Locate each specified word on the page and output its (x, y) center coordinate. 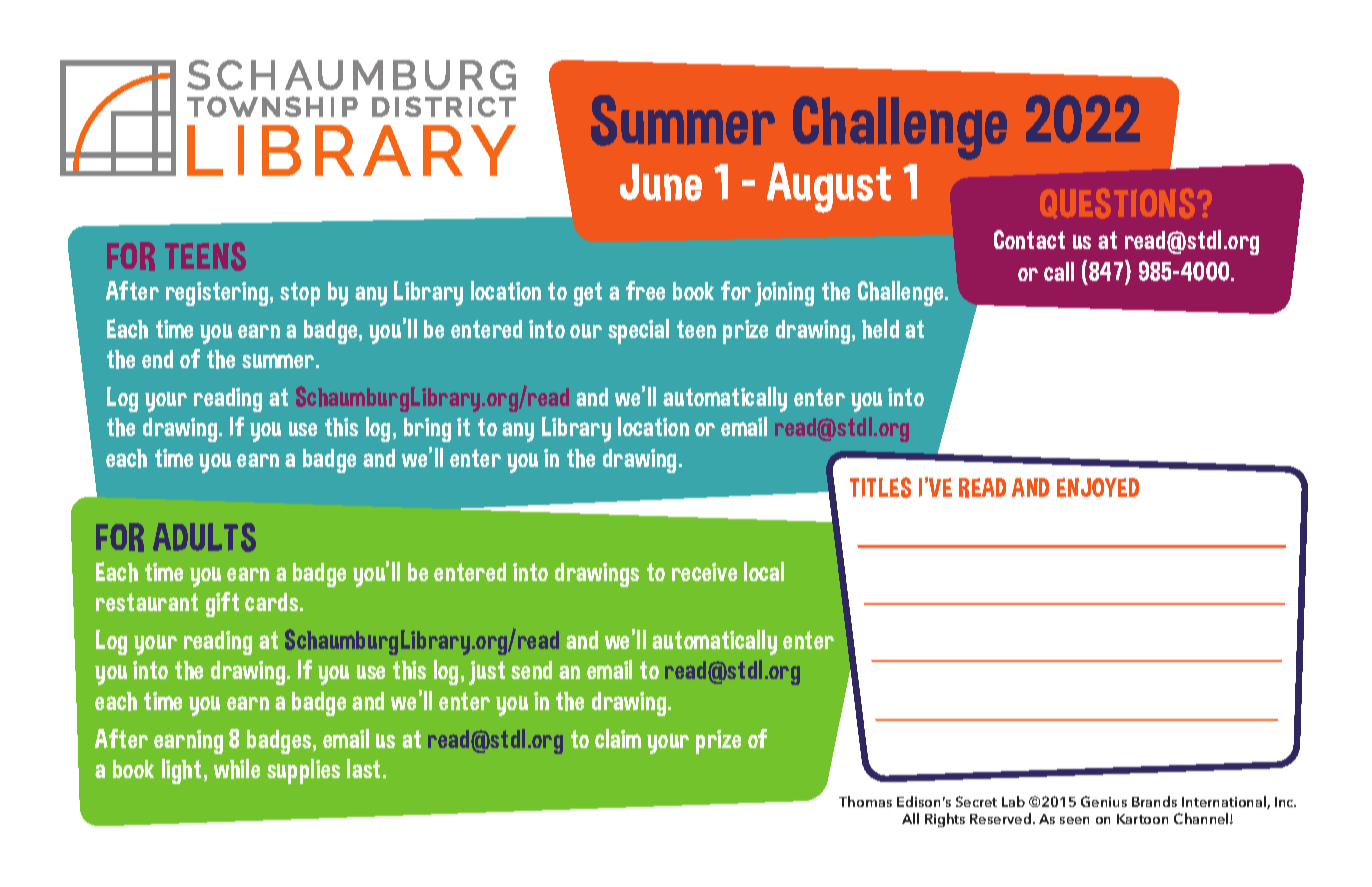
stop (300, 294)
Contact (1029, 239)
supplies (303, 771)
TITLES (880, 487)
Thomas (865, 801)
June (661, 182)
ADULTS (204, 537)
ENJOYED (1098, 487)
